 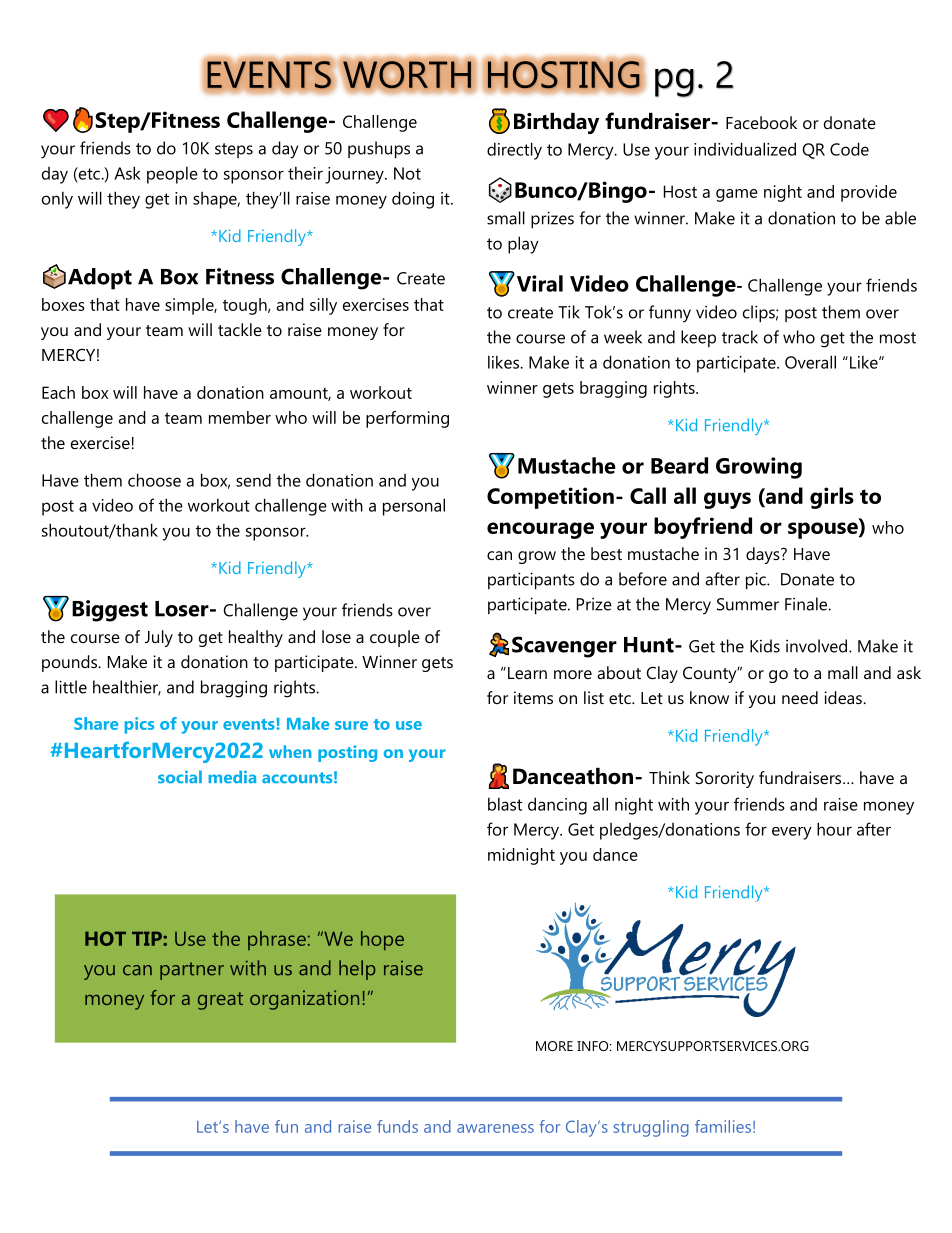 I want to click on directly, so click(x=514, y=151).
